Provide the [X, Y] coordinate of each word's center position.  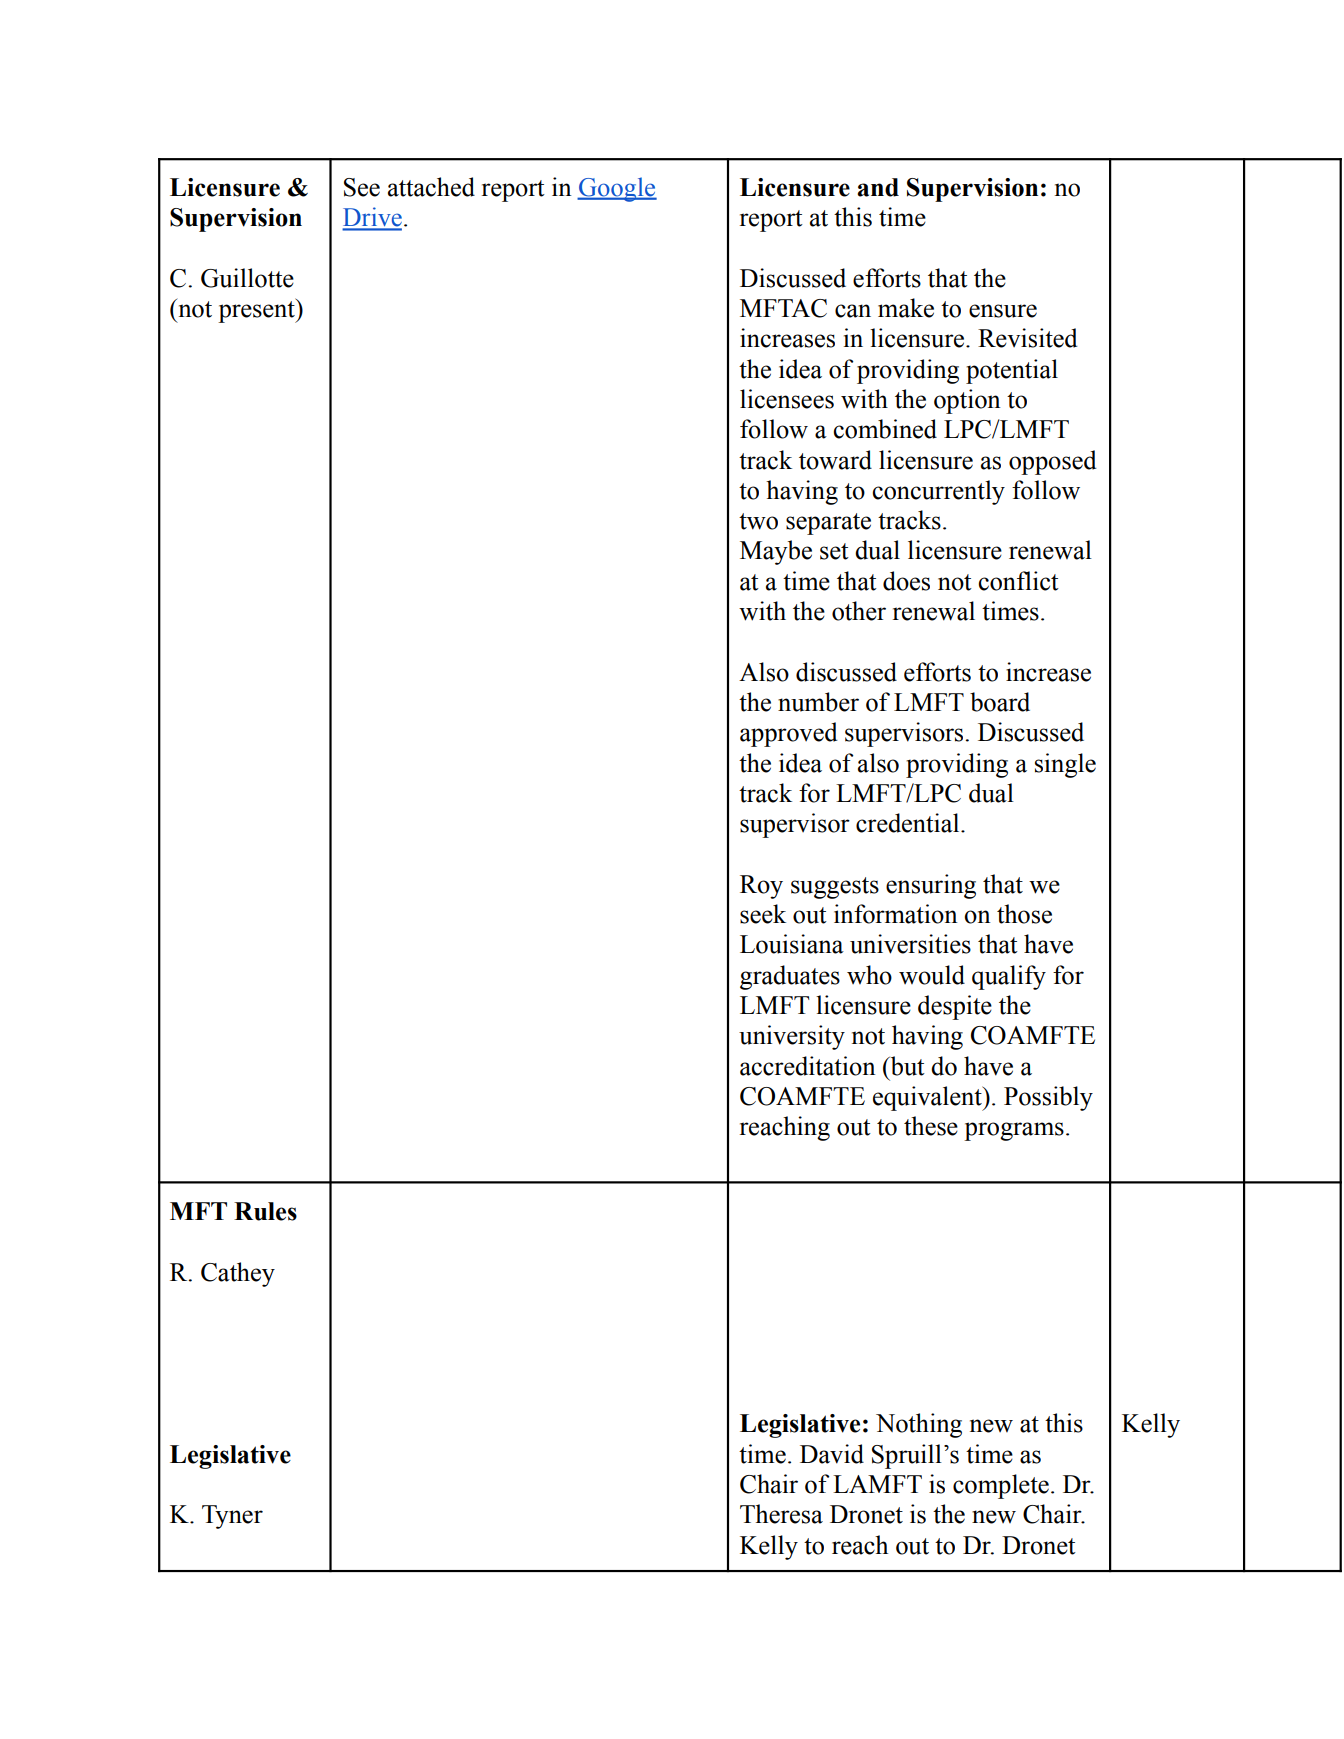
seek [763, 914]
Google [617, 189]
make [906, 308]
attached [431, 187]
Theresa [781, 1514]
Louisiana [792, 944]
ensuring [931, 886]
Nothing [919, 1425]
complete [1001, 1486]
